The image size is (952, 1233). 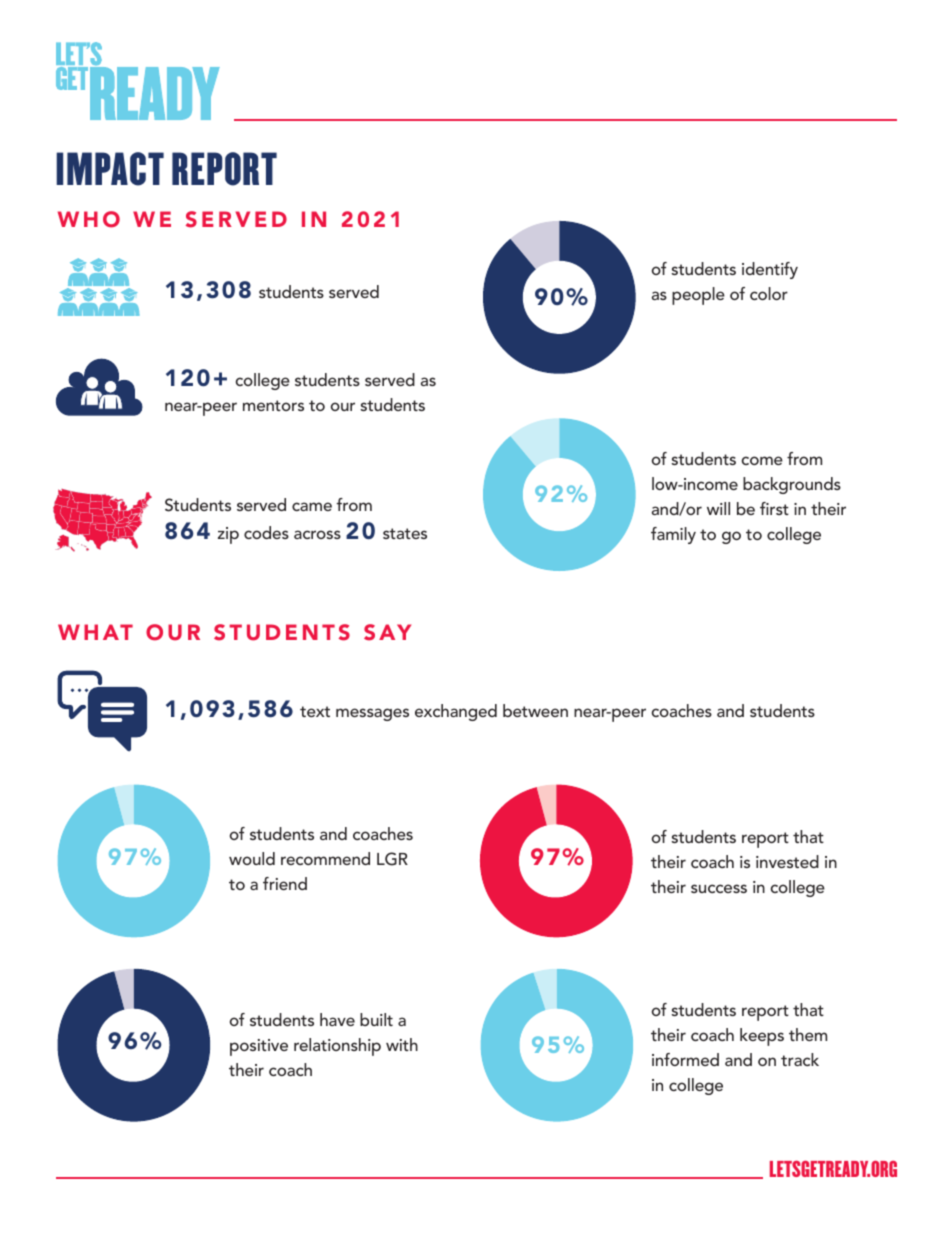 I want to click on recommend, so click(x=325, y=858).
